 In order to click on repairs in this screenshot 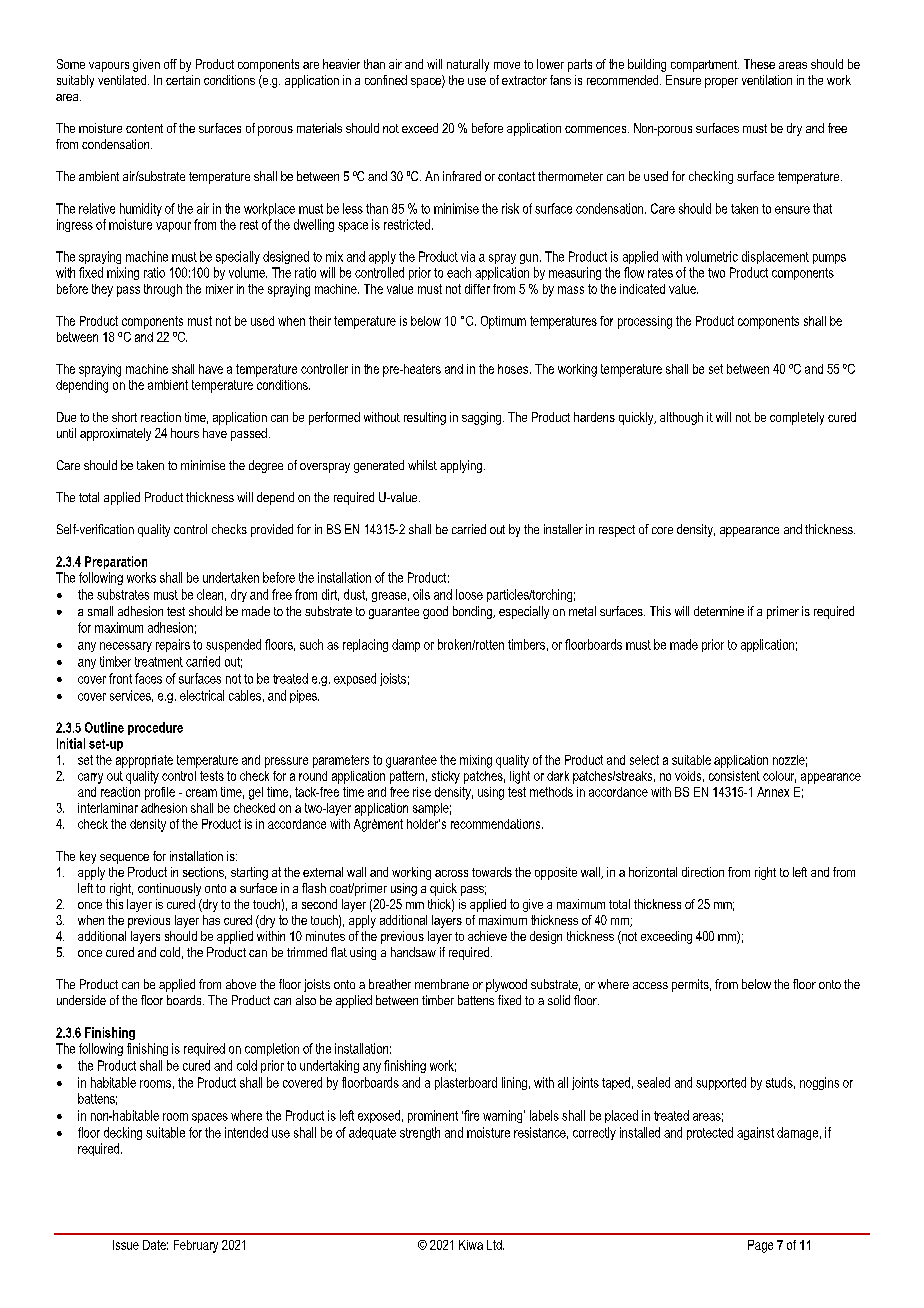, I will do `click(173, 645)`.
